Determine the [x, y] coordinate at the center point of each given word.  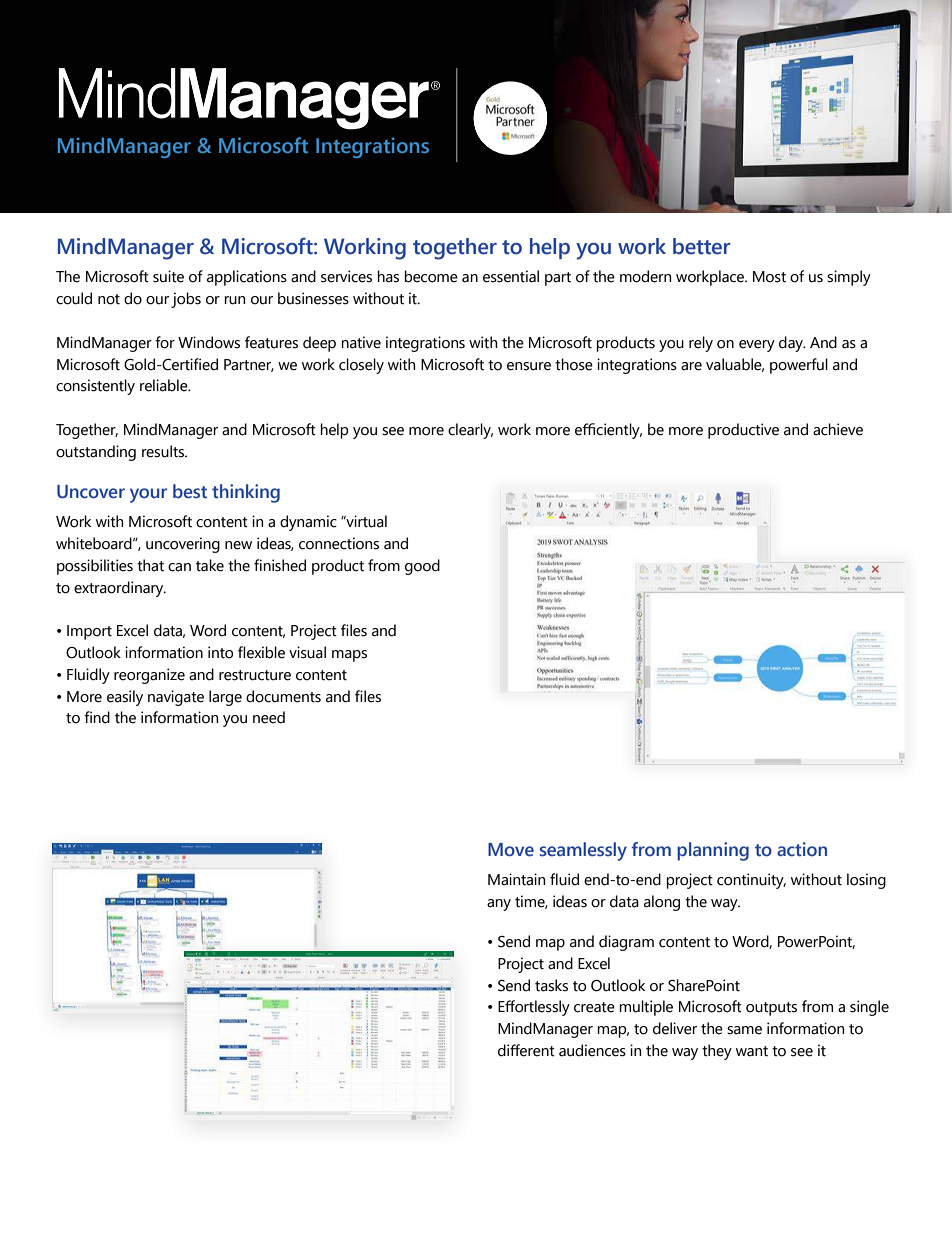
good [422, 567]
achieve [838, 429]
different [526, 1050]
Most [769, 277]
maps [349, 656]
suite [168, 276]
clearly [470, 431]
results [164, 451]
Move [511, 850]
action [802, 849]
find [97, 717]
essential [511, 276]
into [220, 652]
